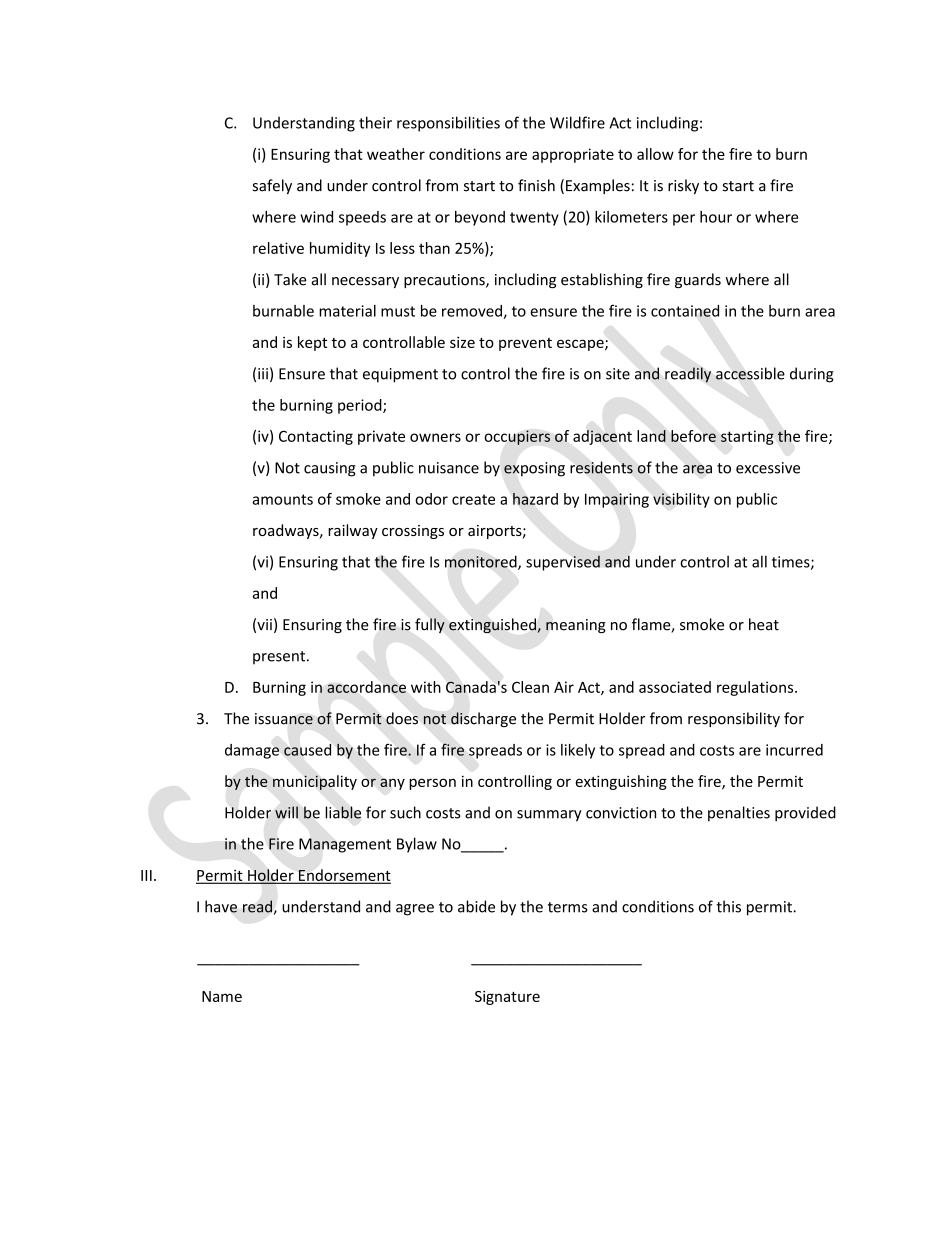  Describe the element at coordinates (536, 185) in the document. I see `finish` at that location.
